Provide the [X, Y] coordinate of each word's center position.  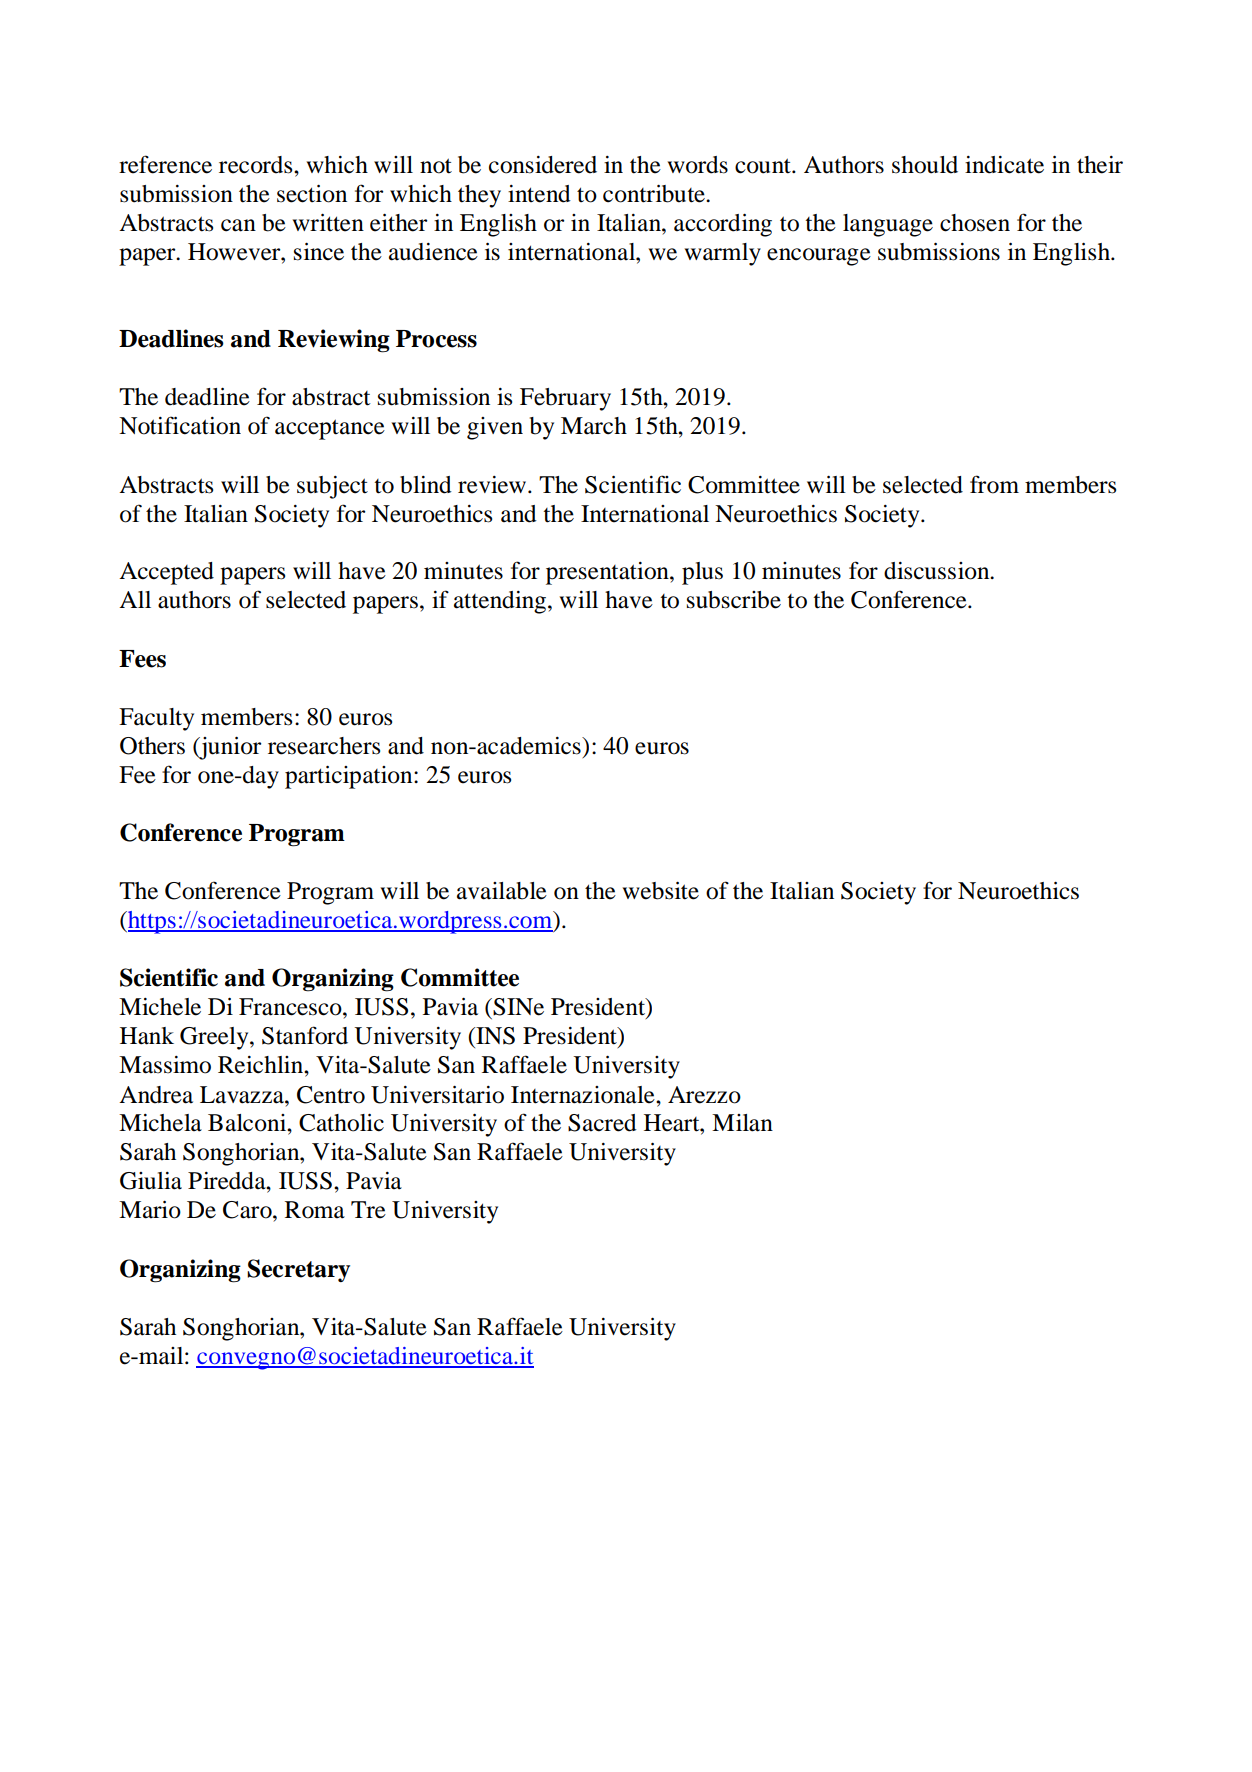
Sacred [602, 1123]
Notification [180, 425]
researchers [324, 746]
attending [500, 602]
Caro [248, 1210]
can [238, 225]
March [594, 426]
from [994, 484]
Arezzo [704, 1095]
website [660, 891]
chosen [975, 223]
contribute [655, 194]
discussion [938, 571]
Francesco [291, 1007]
